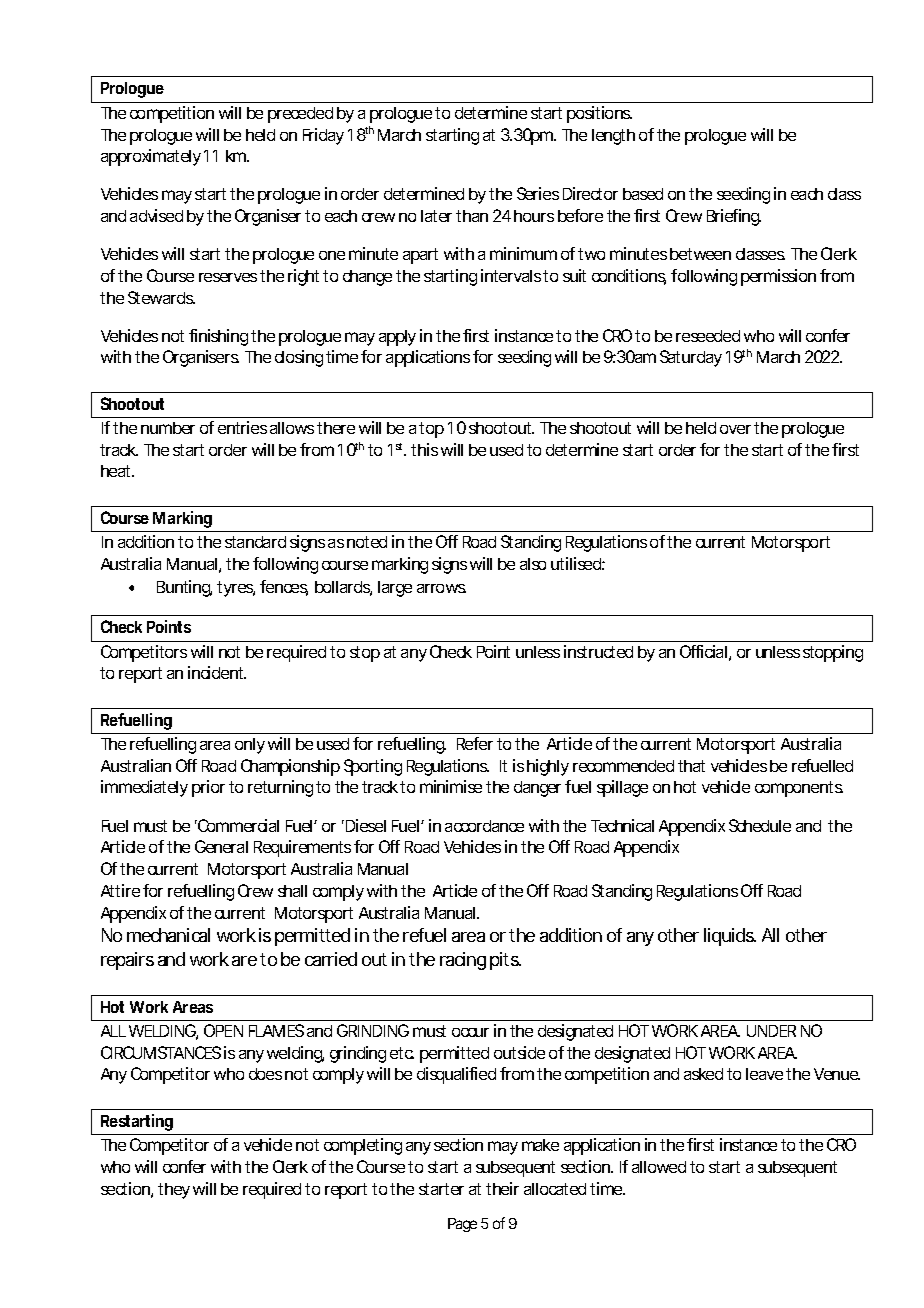  Describe the element at coordinates (538, 193) in the image. I see `Series` at that location.
